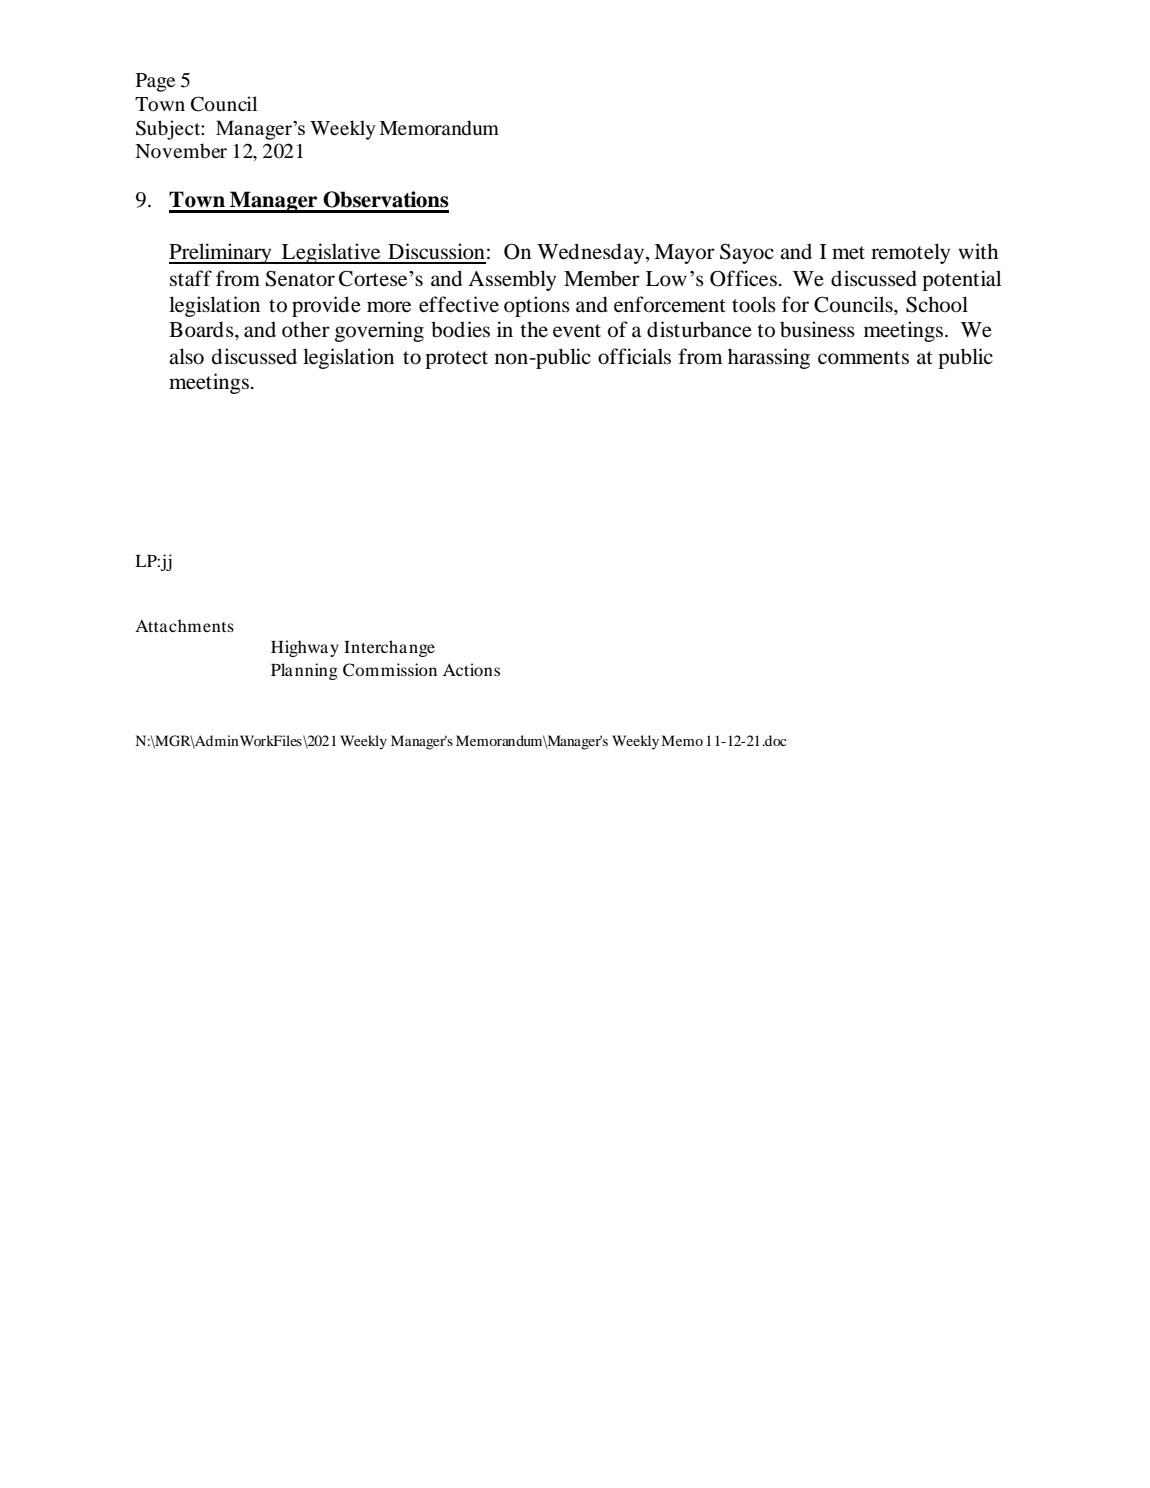 The width and height of the page is (1150, 1488). I want to click on also, so click(186, 356).
